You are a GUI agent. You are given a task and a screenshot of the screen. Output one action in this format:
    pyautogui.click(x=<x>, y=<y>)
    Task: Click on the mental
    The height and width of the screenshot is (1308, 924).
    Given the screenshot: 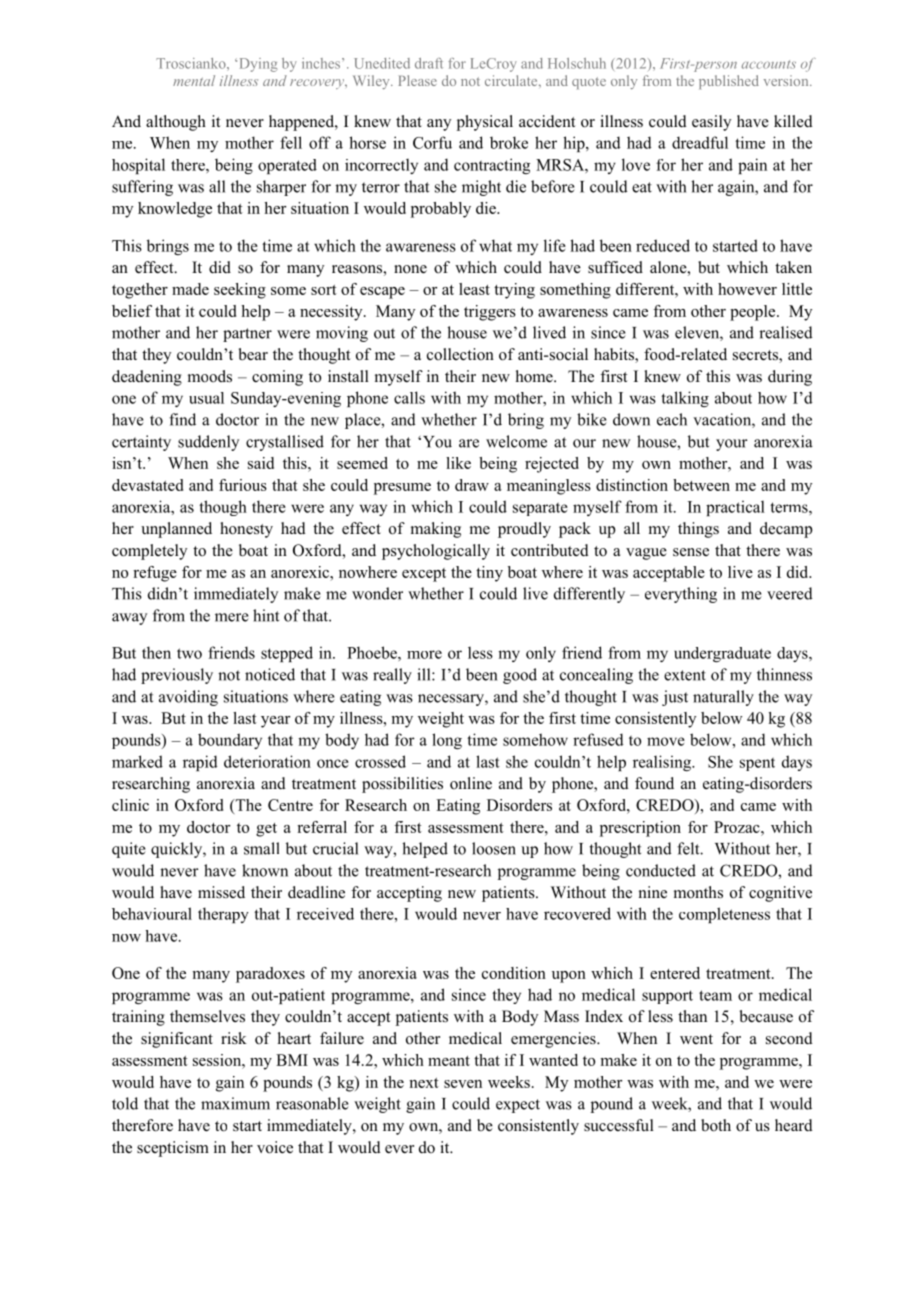 What is the action you would take?
    pyautogui.click(x=194, y=80)
